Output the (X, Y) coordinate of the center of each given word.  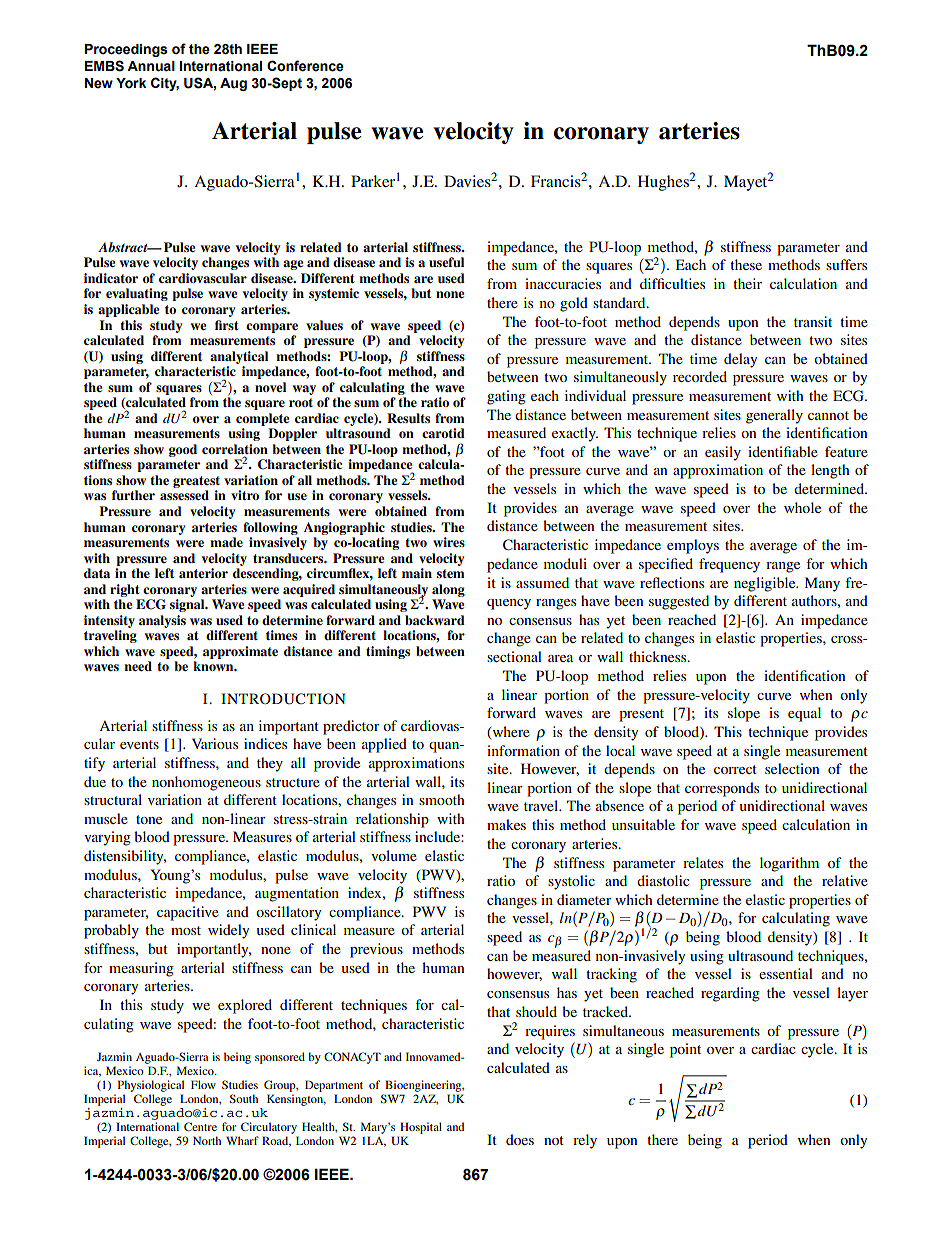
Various (215, 743)
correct (735, 769)
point (685, 1050)
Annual (151, 66)
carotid (443, 433)
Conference (305, 66)
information (523, 750)
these (746, 264)
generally (774, 416)
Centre (200, 1126)
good (183, 450)
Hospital (421, 1128)
